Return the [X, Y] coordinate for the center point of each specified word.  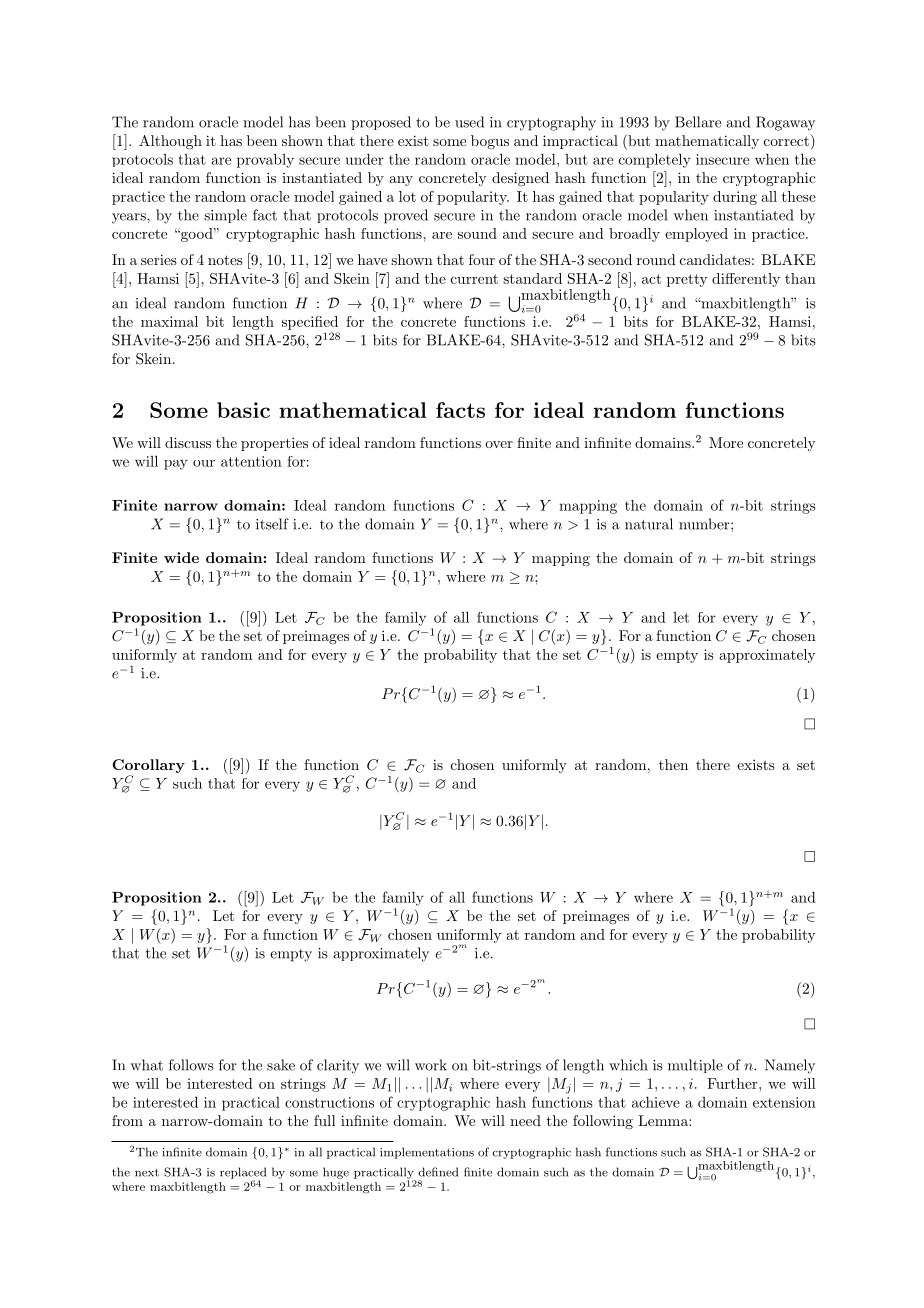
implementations [427, 1153]
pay [176, 465]
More [726, 442]
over [499, 444]
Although [170, 142]
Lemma [664, 1120]
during [735, 198]
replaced [243, 1174]
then [673, 764]
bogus [490, 142]
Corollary [148, 767]
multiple [695, 1066]
